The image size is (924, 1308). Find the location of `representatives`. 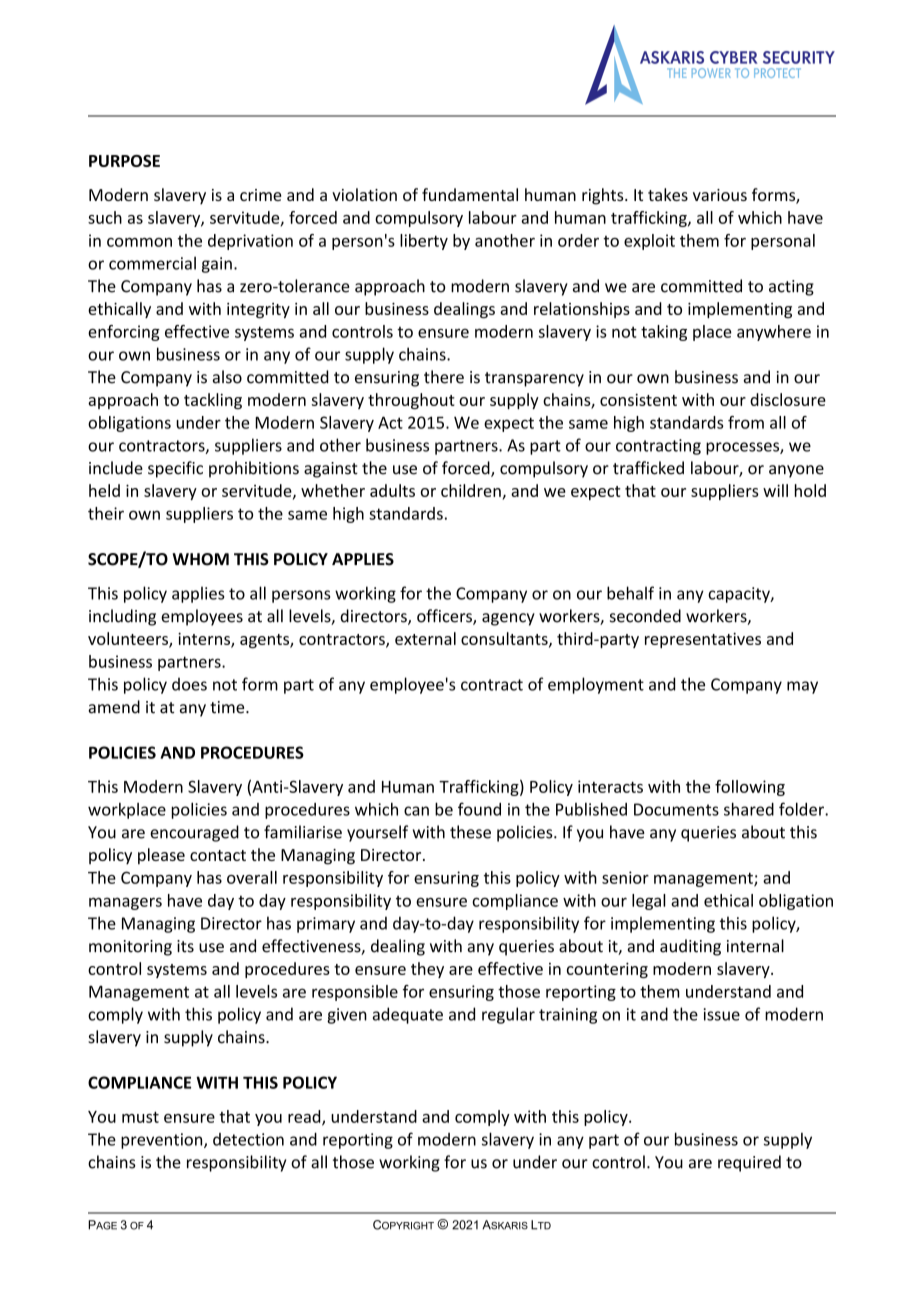

representatives is located at coordinates (703, 640).
